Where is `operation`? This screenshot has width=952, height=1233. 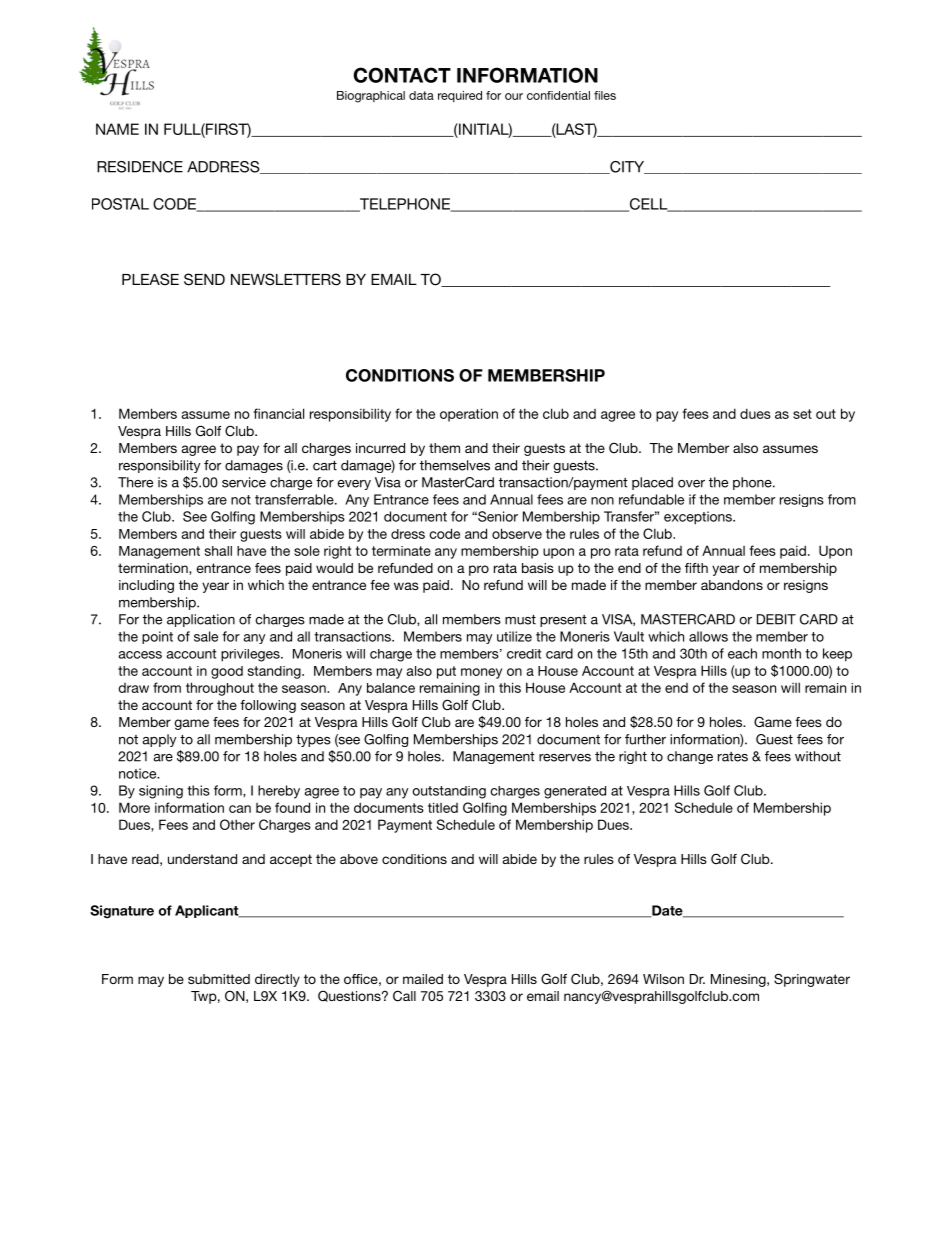
operation is located at coordinates (469, 415).
